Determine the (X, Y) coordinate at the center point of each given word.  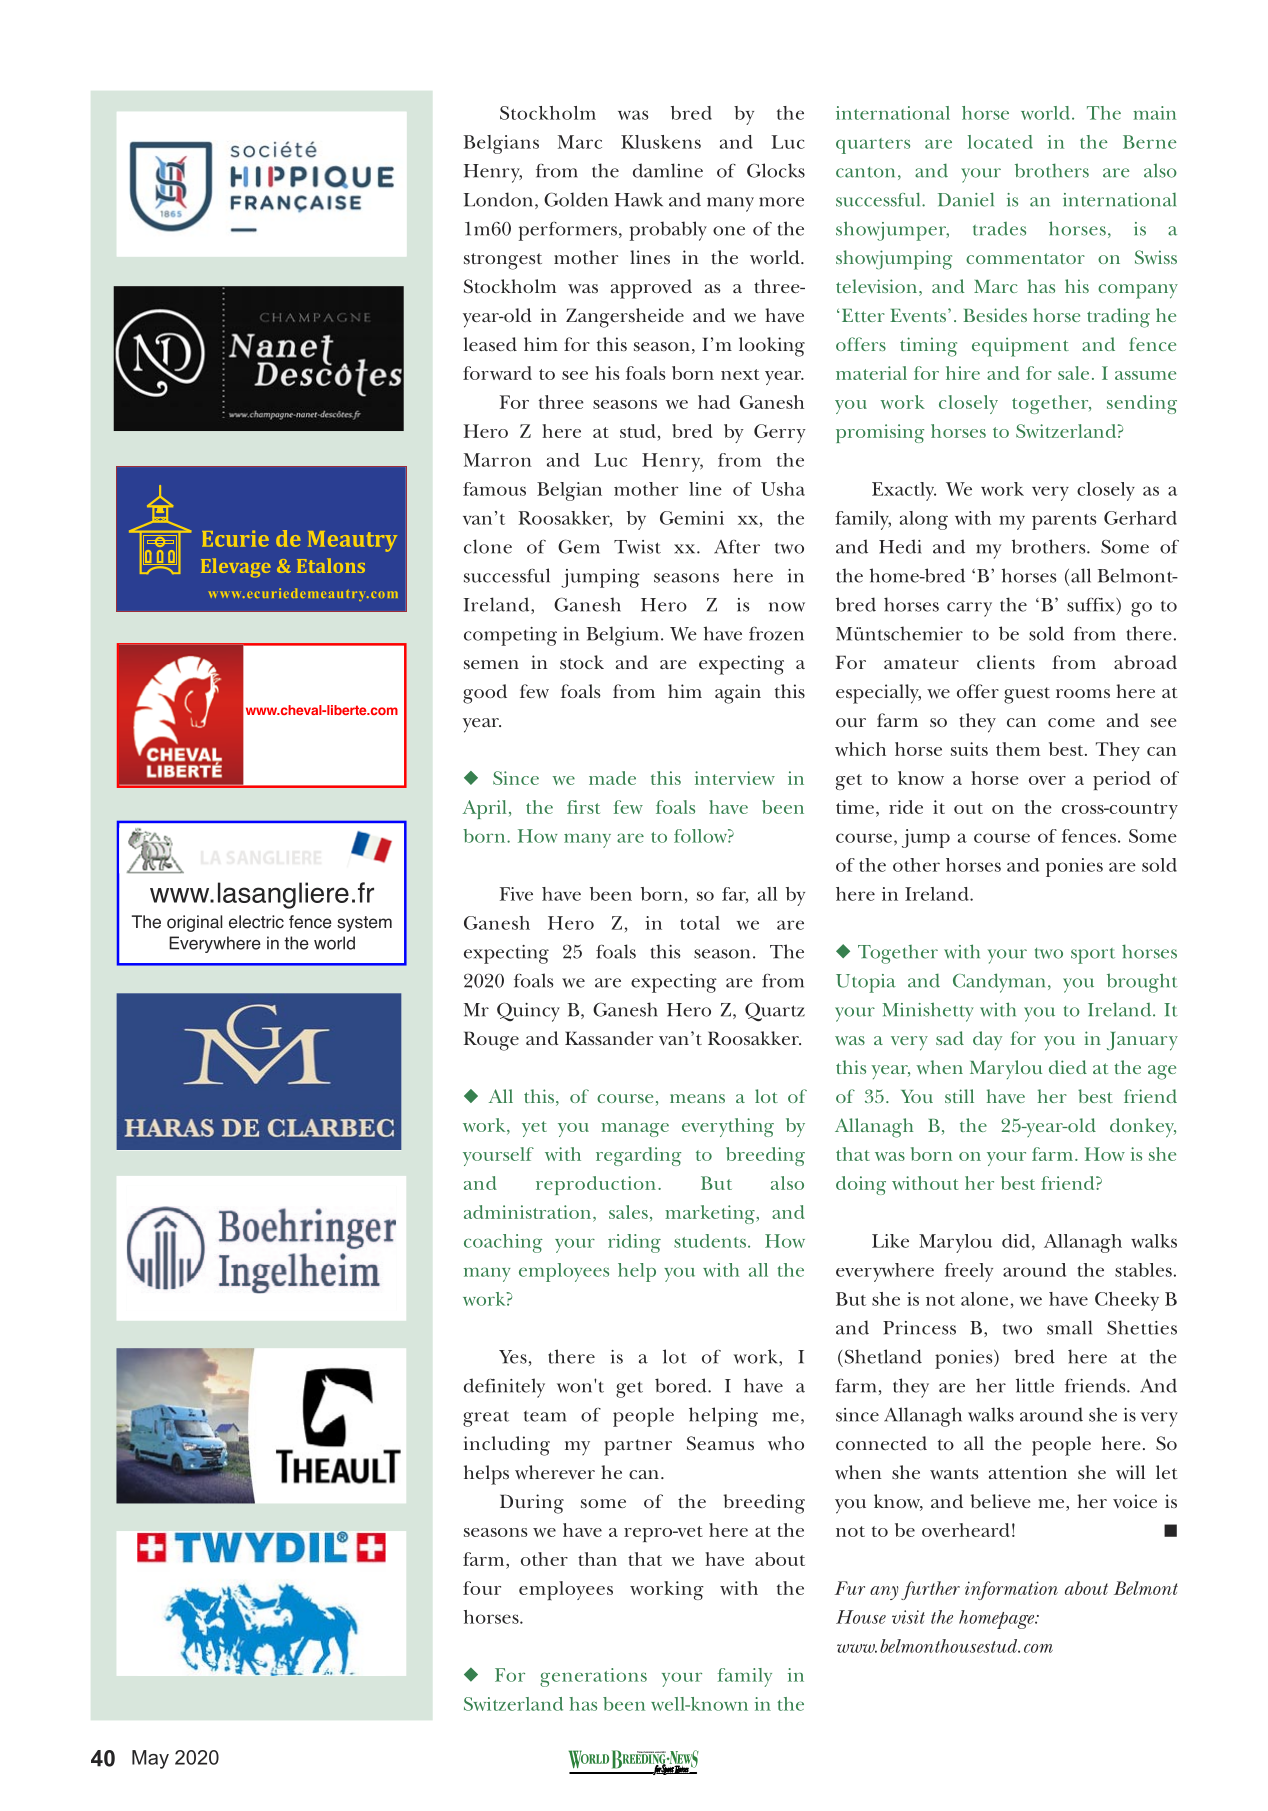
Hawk (639, 199)
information (1011, 1590)
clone (488, 546)
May (150, 1759)
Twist (637, 547)
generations (593, 1677)
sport (1093, 956)
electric (256, 922)
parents (1064, 522)
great (486, 1418)
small (1069, 1327)
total (700, 923)
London (498, 199)
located (1000, 142)
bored (682, 1385)
